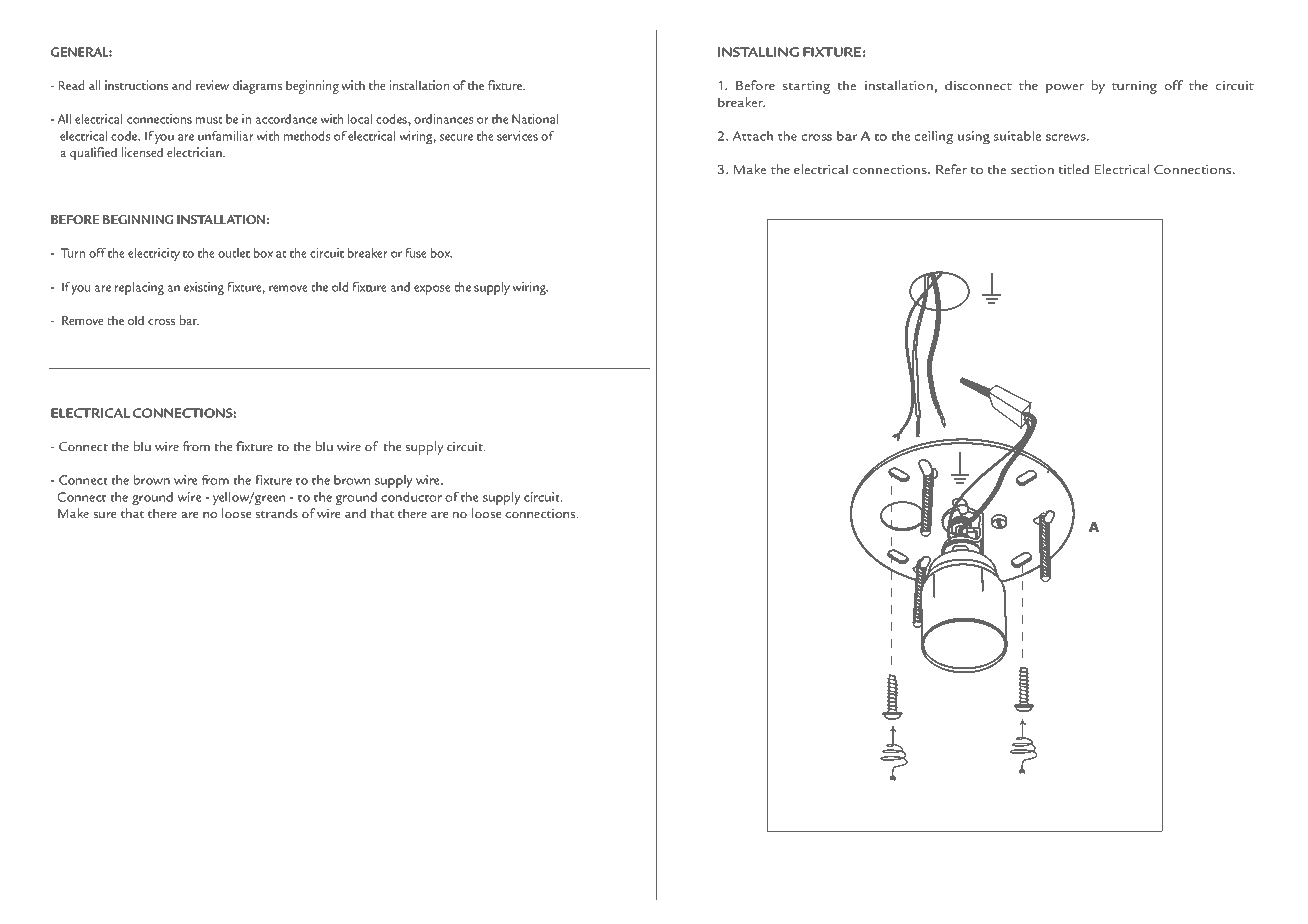  I want to click on fuse, so click(416, 253).
